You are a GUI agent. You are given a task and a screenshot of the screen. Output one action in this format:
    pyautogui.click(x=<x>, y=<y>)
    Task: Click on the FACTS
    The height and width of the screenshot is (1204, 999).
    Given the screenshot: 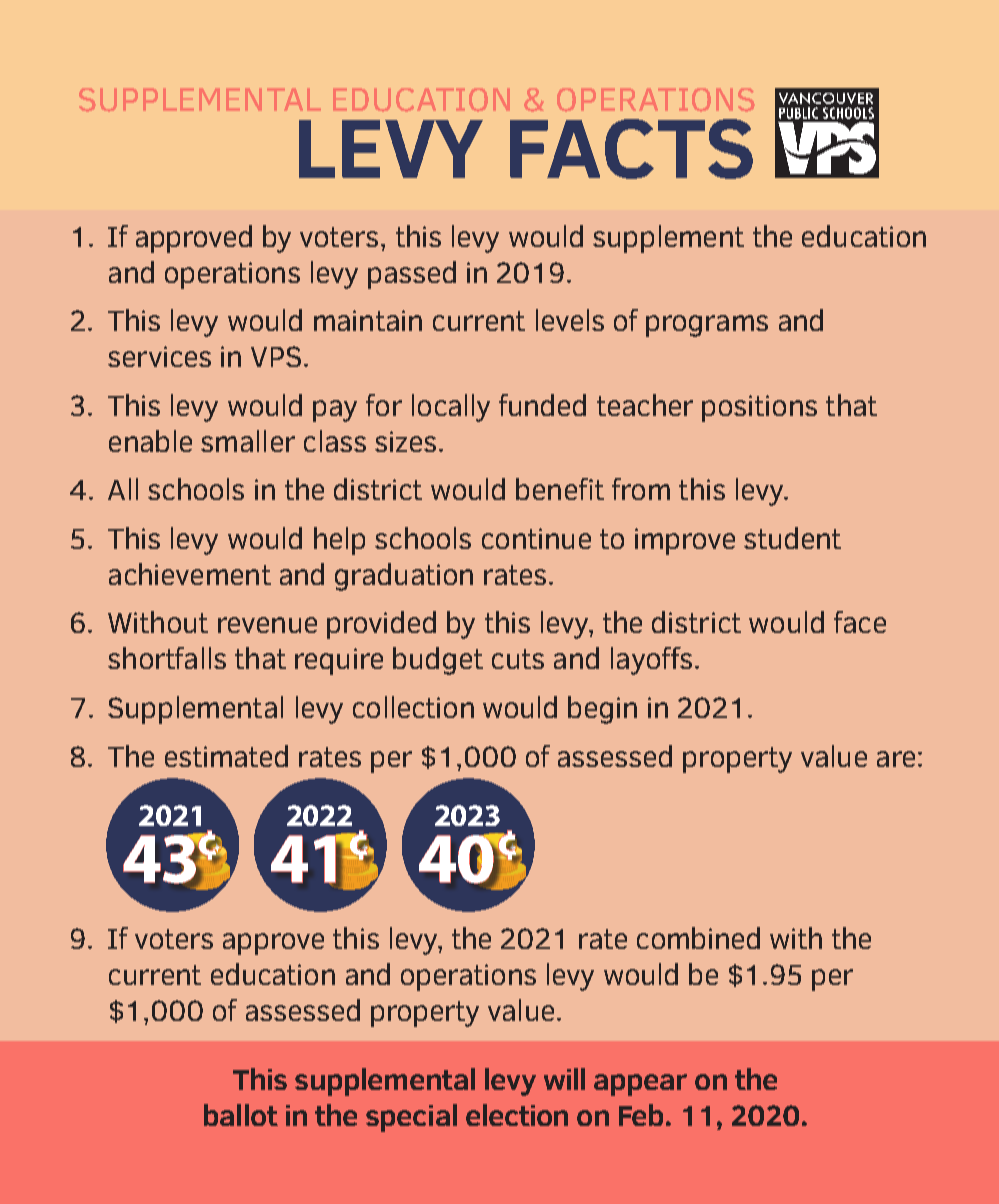 What is the action you would take?
    pyautogui.click(x=631, y=149)
